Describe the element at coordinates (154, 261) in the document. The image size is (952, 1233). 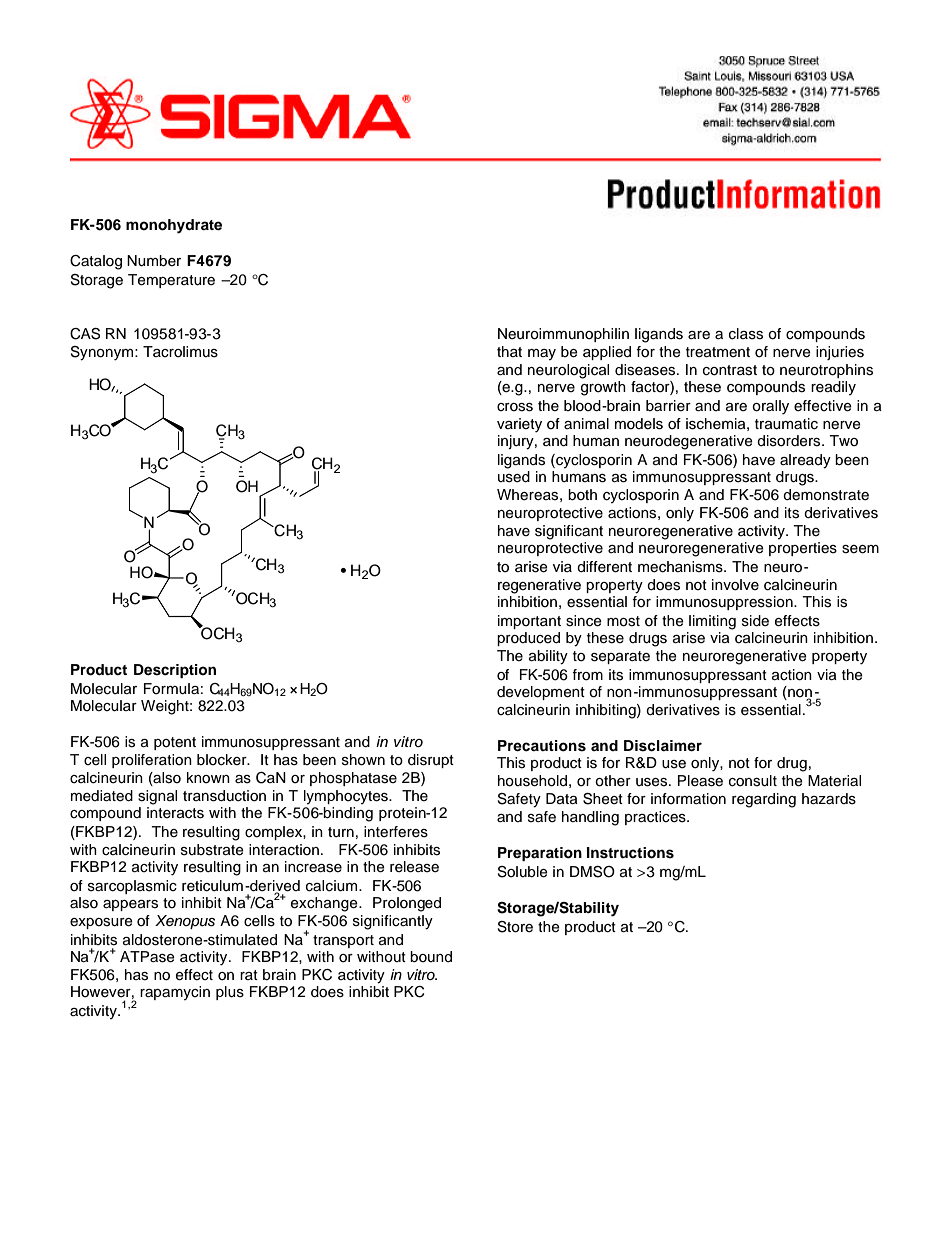
I see `Number` at that location.
